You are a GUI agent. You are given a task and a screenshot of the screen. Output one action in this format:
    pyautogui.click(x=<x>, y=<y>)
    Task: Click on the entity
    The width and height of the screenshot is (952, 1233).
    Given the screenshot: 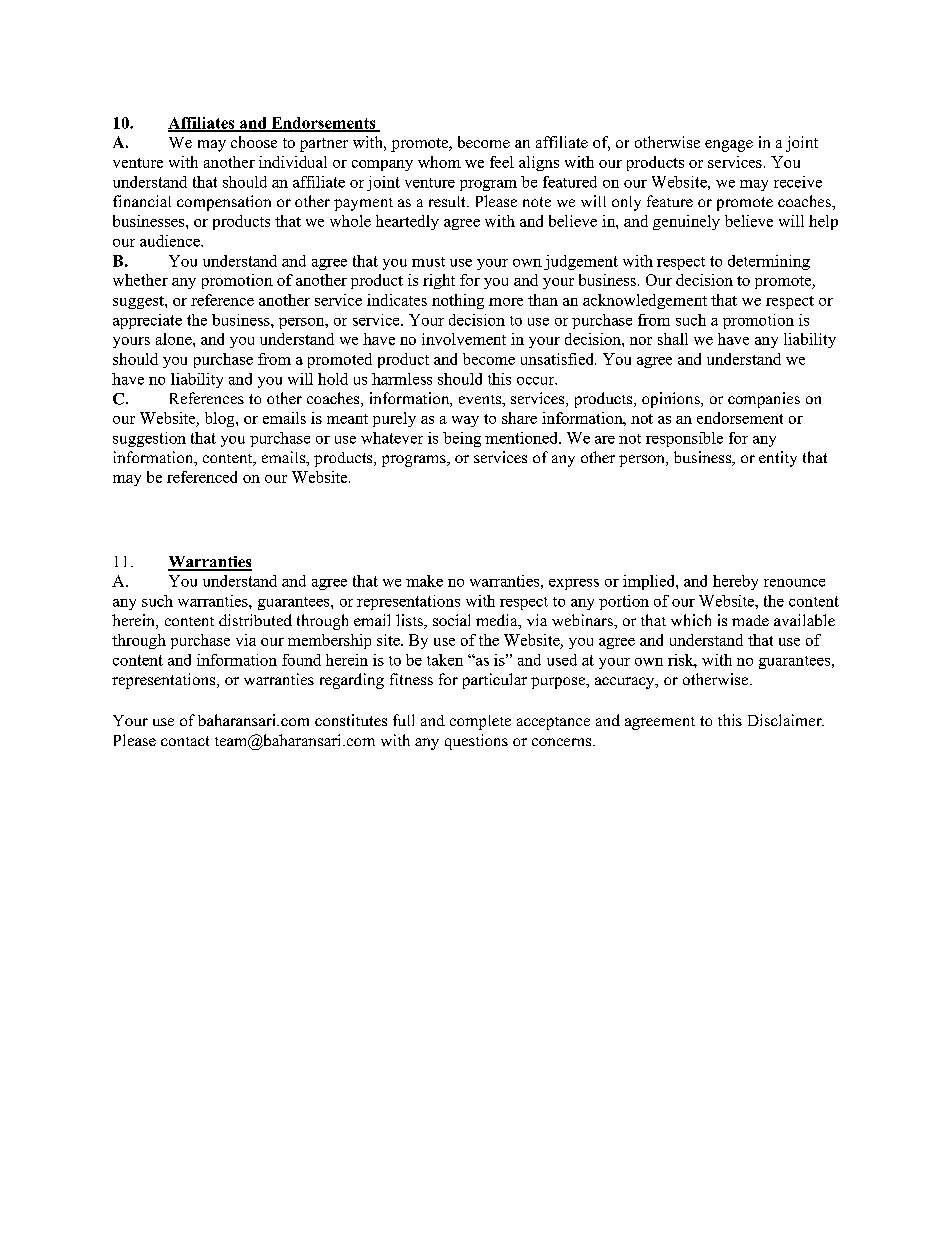 What is the action you would take?
    pyautogui.click(x=778, y=459)
